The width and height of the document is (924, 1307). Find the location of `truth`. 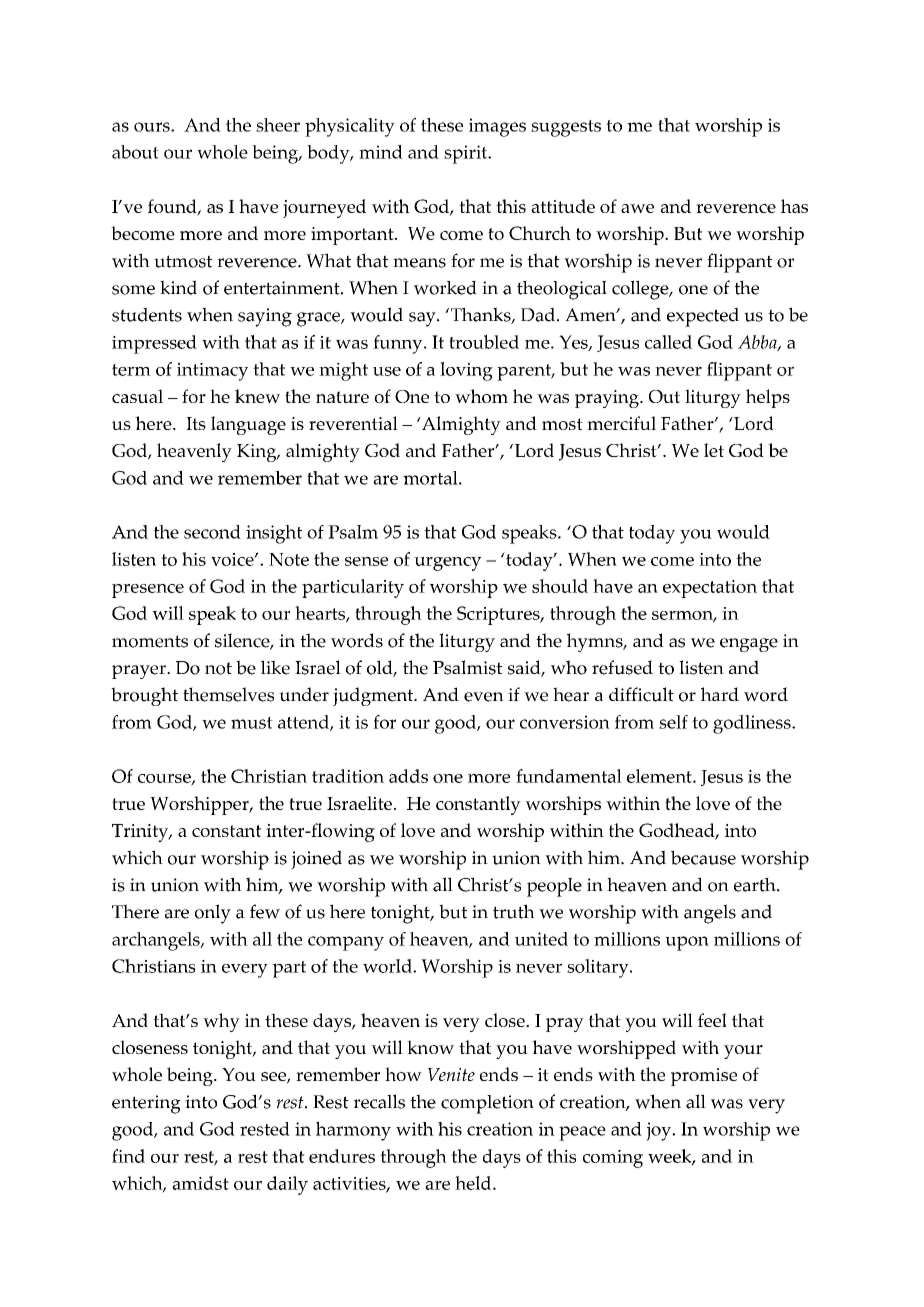

truth is located at coordinates (514, 911).
